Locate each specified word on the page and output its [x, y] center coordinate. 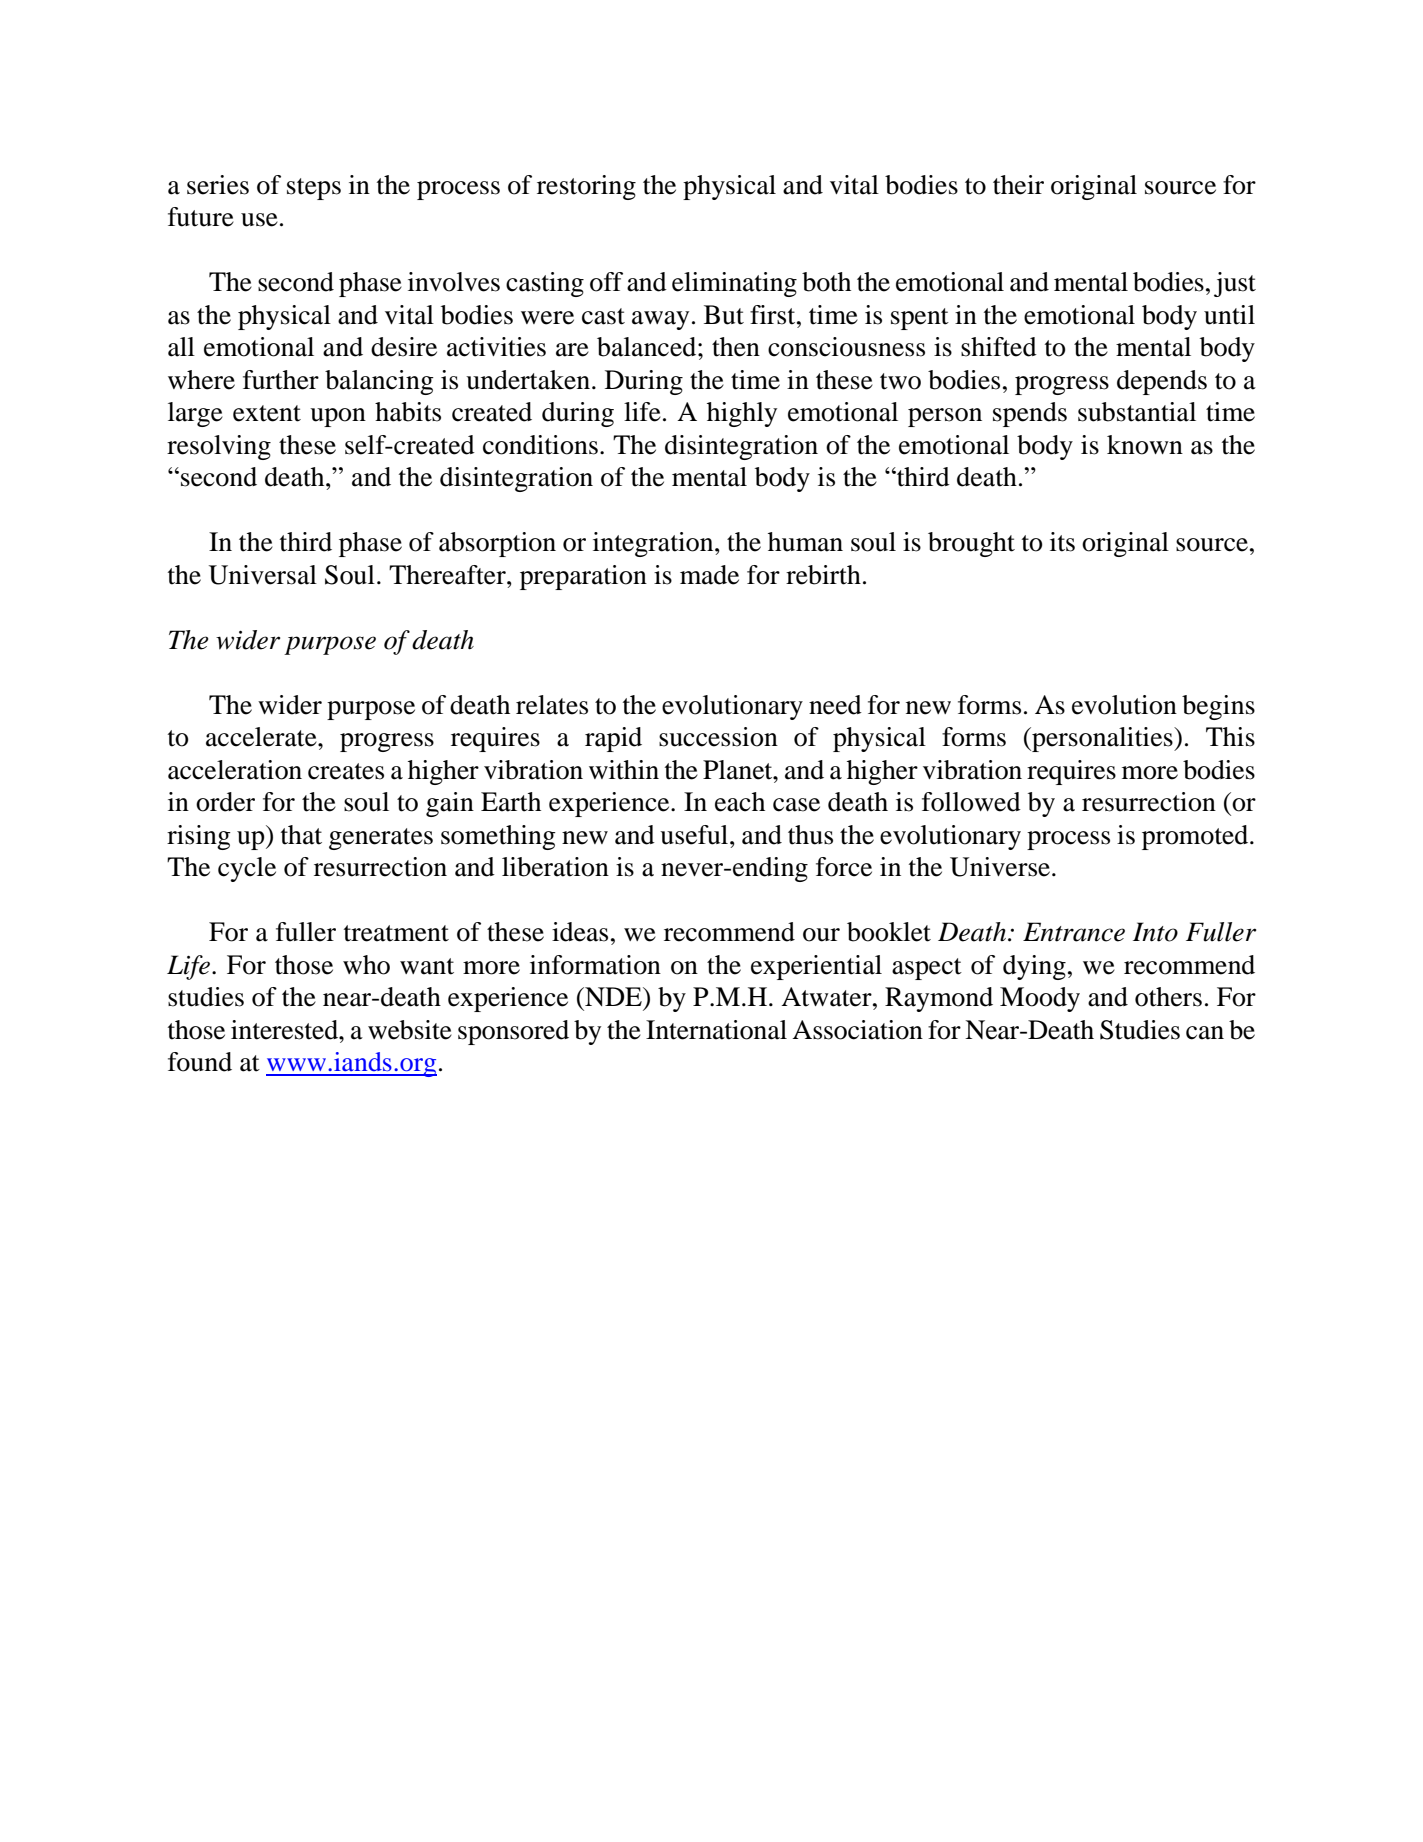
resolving [219, 447]
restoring [586, 187]
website [410, 1030]
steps [314, 189]
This [1230, 737]
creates [346, 771]
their [1018, 185]
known [1145, 445]
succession [718, 737]
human [805, 542]
